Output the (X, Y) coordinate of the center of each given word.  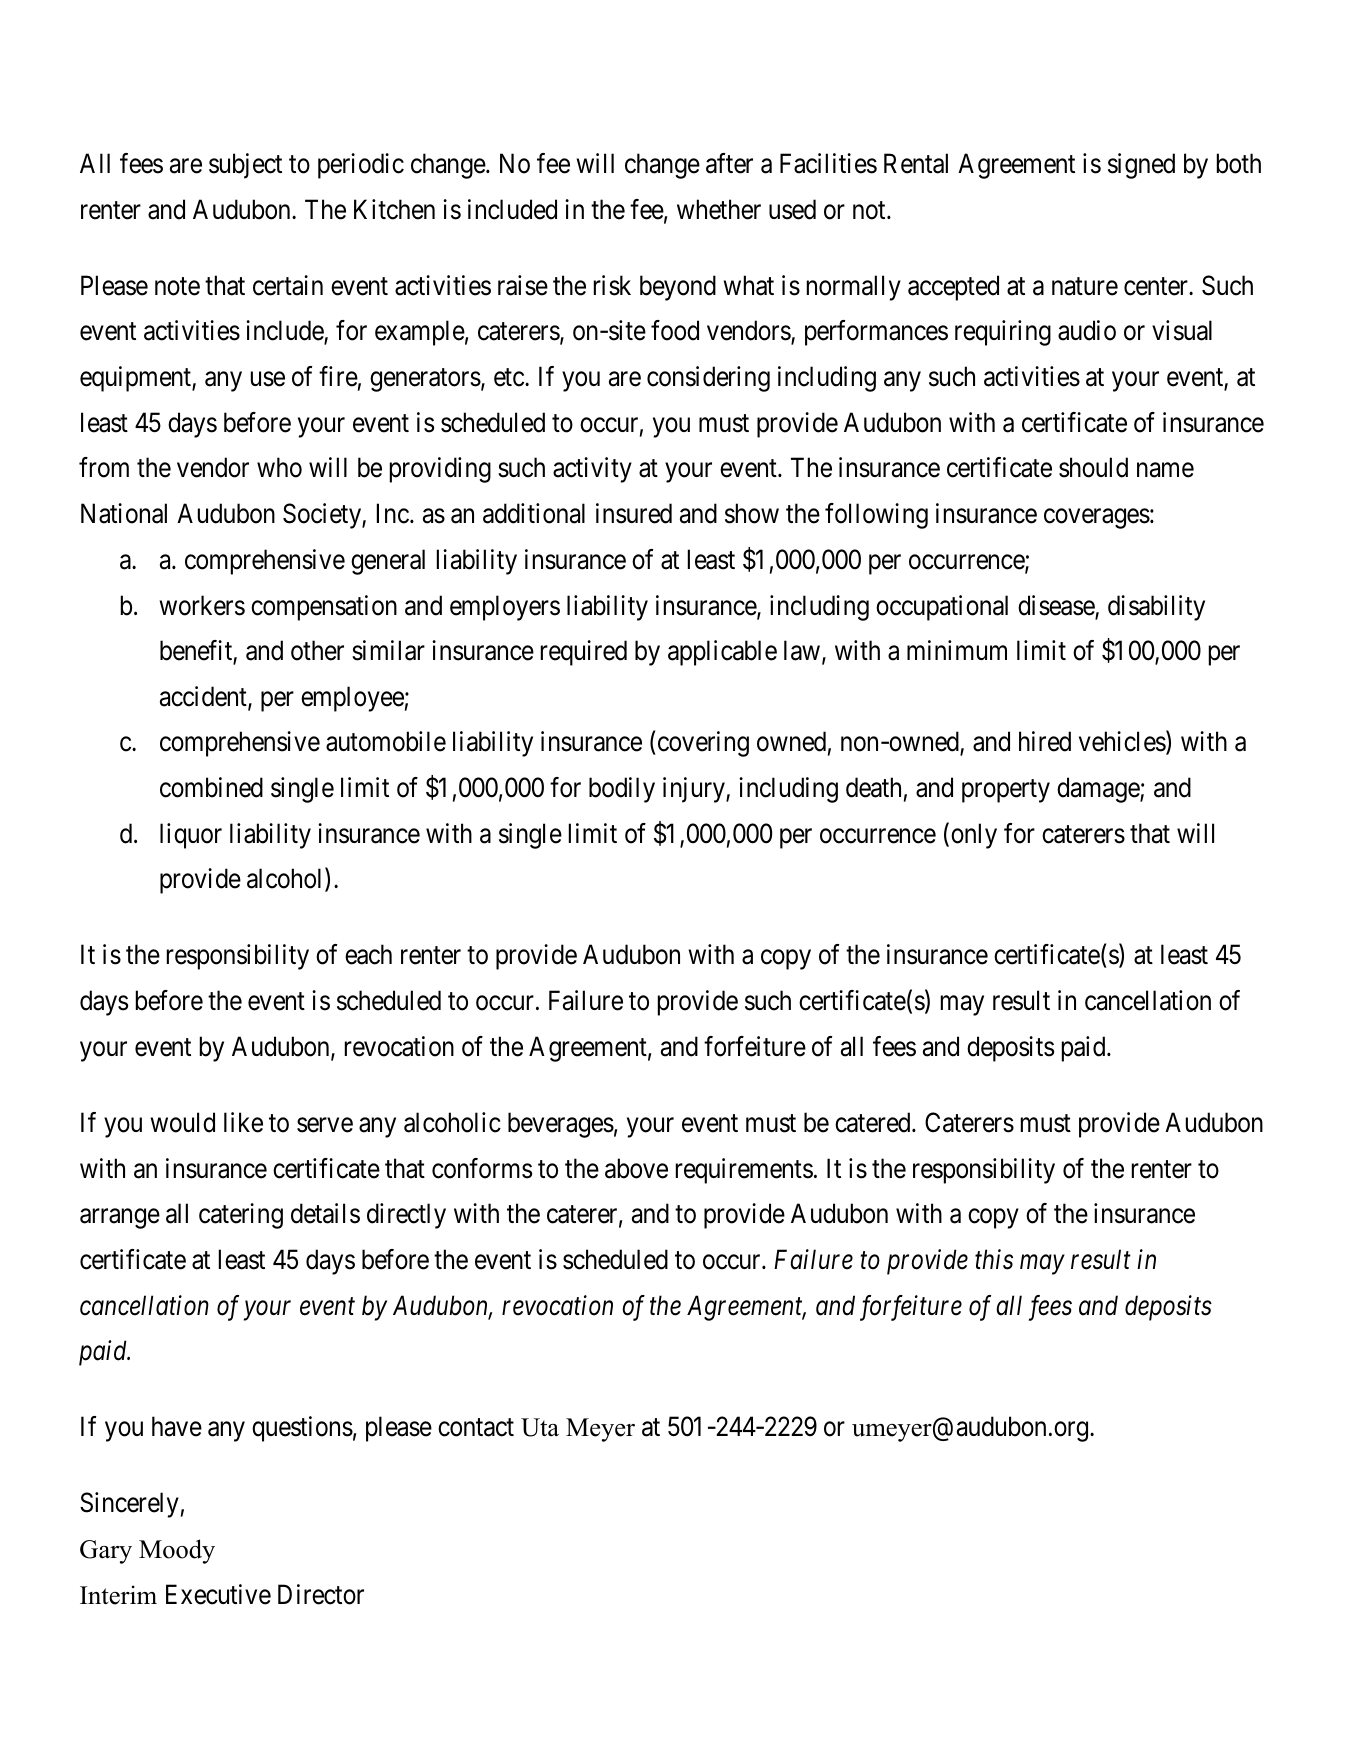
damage (1099, 790)
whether (719, 209)
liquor (191, 836)
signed (1141, 166)
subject (245, 166)
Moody (177, 1551)
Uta (540, 1427)
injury (695, 790)
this (994, 1259)
